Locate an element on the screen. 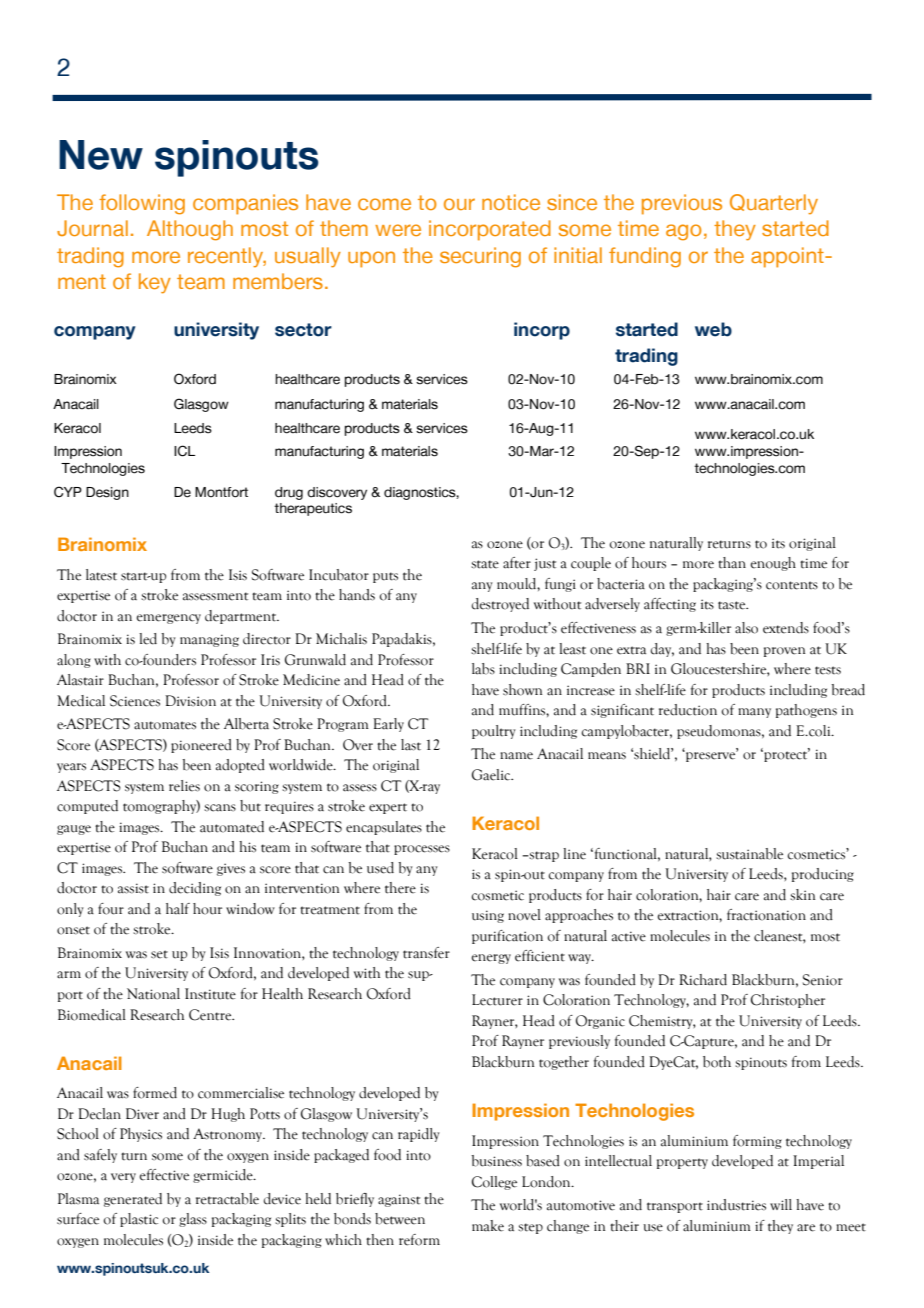 Image resolution: width=924 pixels, height=1308 pixels. following is located at coordinates (142, 204).
